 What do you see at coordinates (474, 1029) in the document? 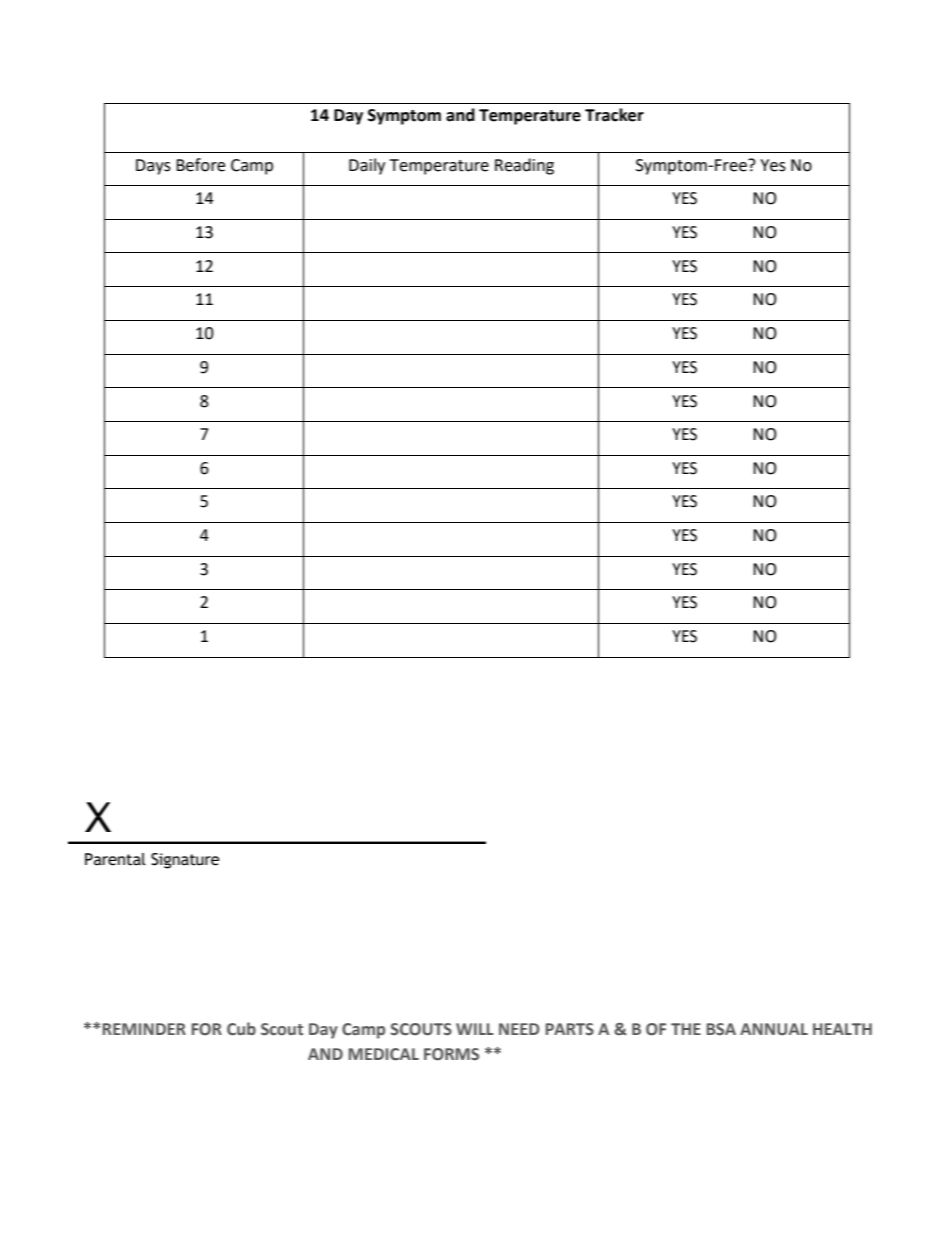
I see `WILL` at bounding box center [474, 1029].
